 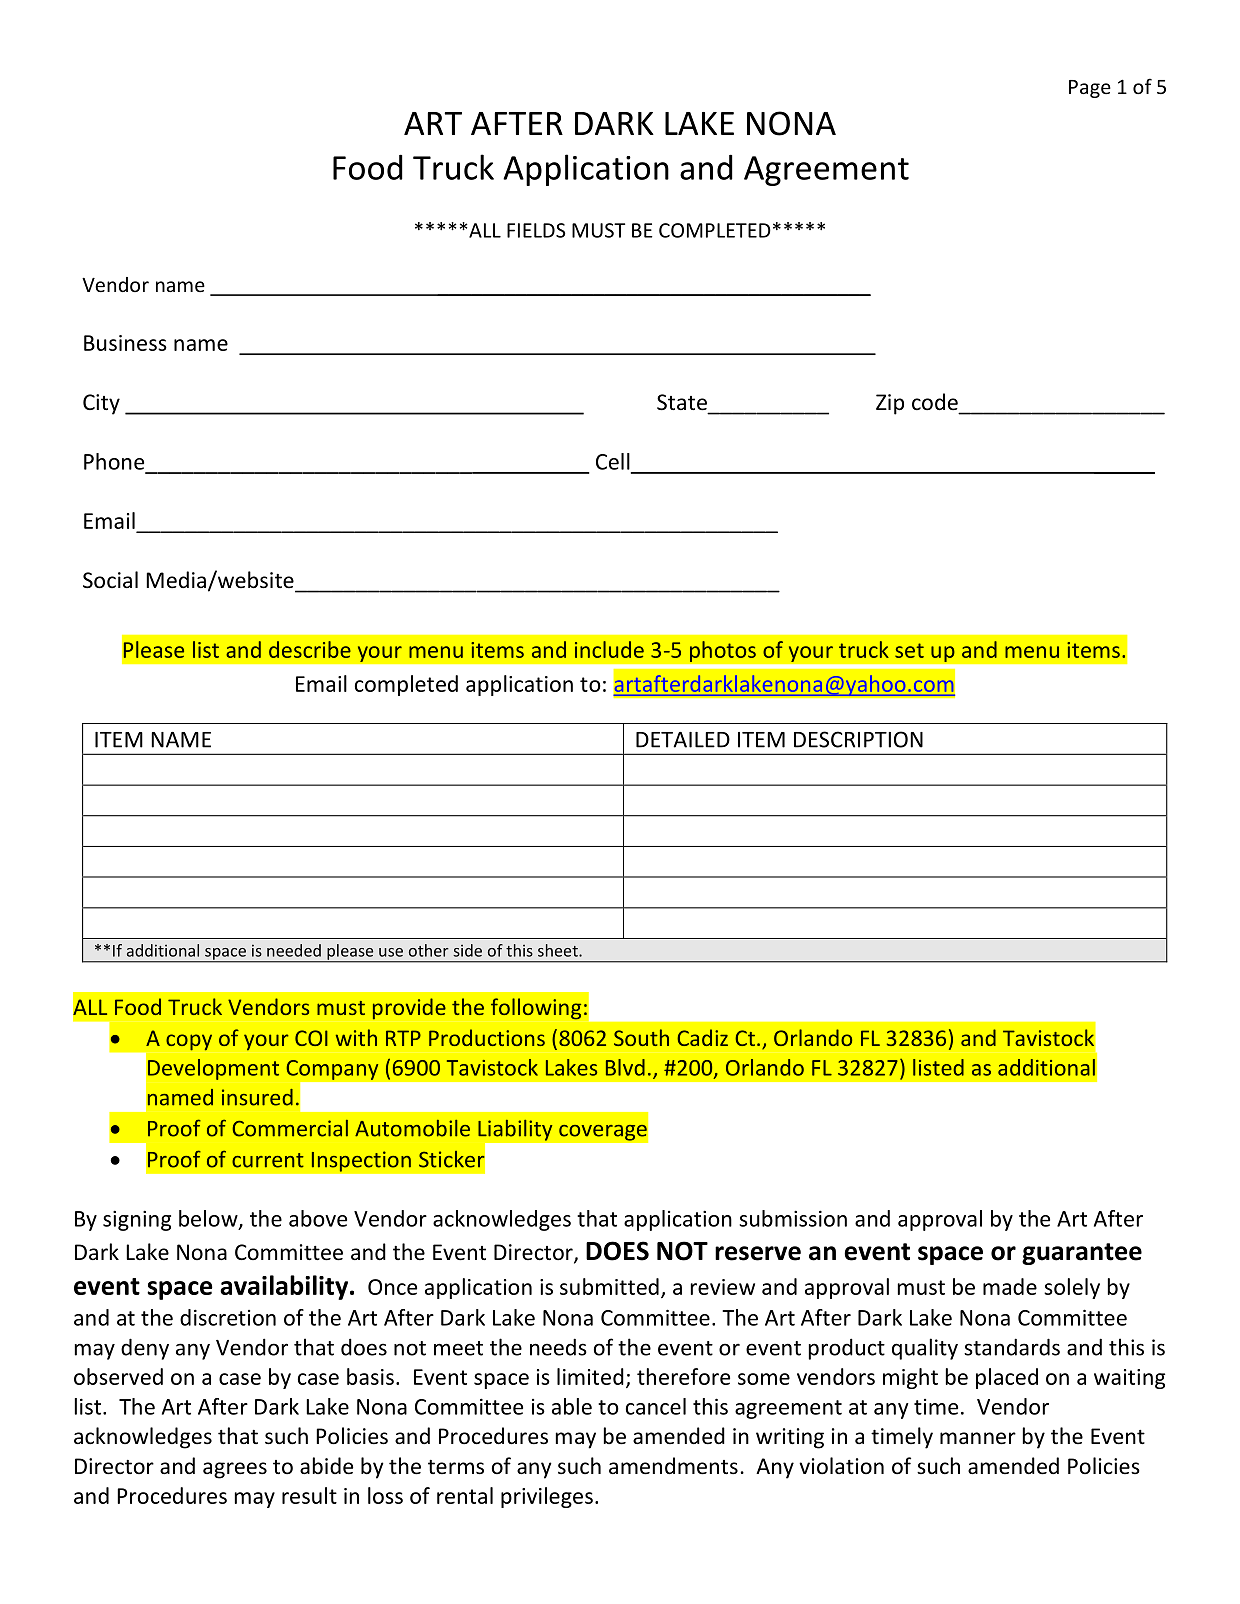 I want to click on Business, so click(x=125, y=343).
